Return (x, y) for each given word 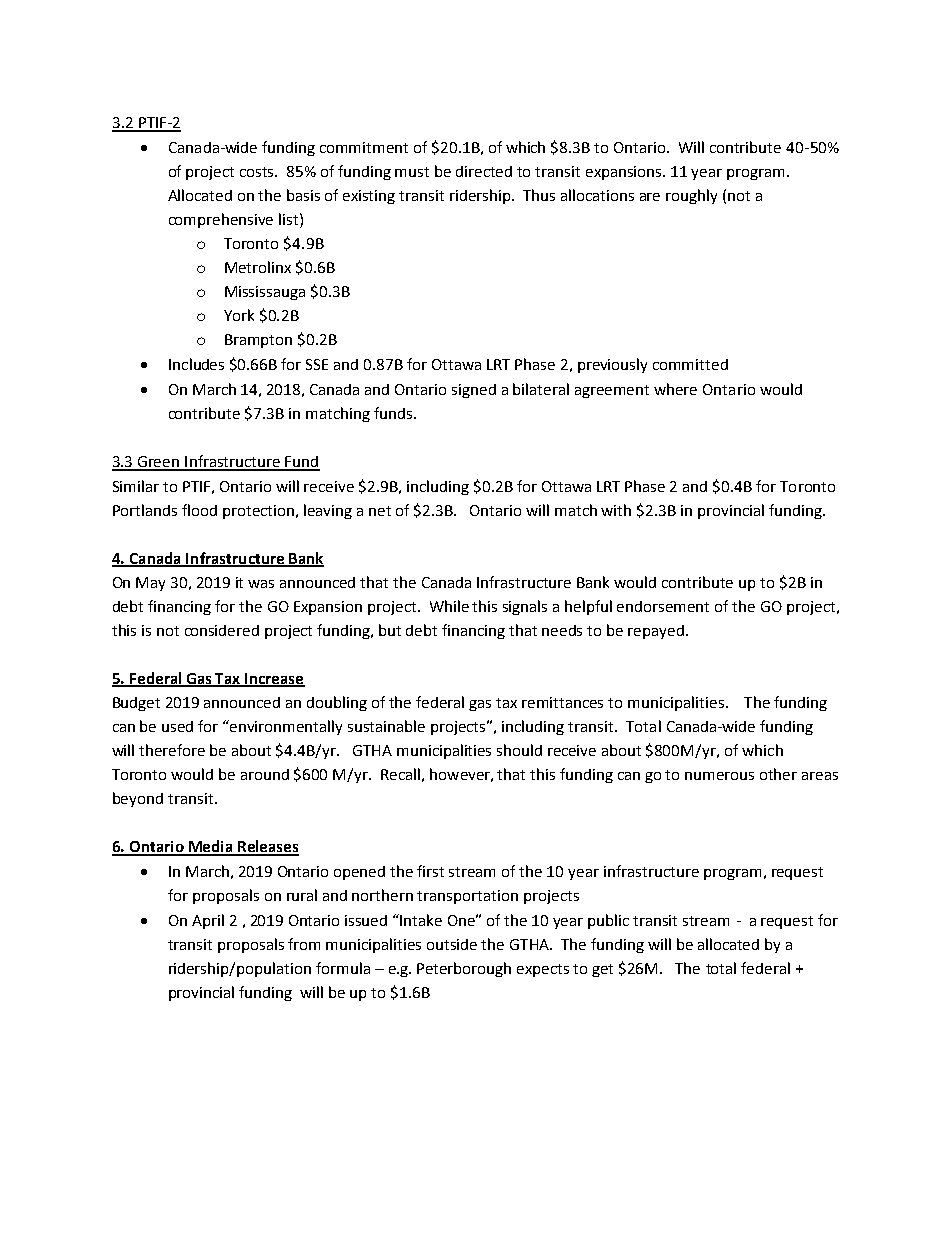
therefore (172, 750)
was (261, 584)
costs (258, 172)
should (519, 750)
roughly (691, 196)
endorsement (663, 606)
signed (474, 391)
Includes (196, 364)
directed (484, 171)
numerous (719, 776)
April (208, 921)
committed (690, 364)
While (449, 606)
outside (452, 944)
